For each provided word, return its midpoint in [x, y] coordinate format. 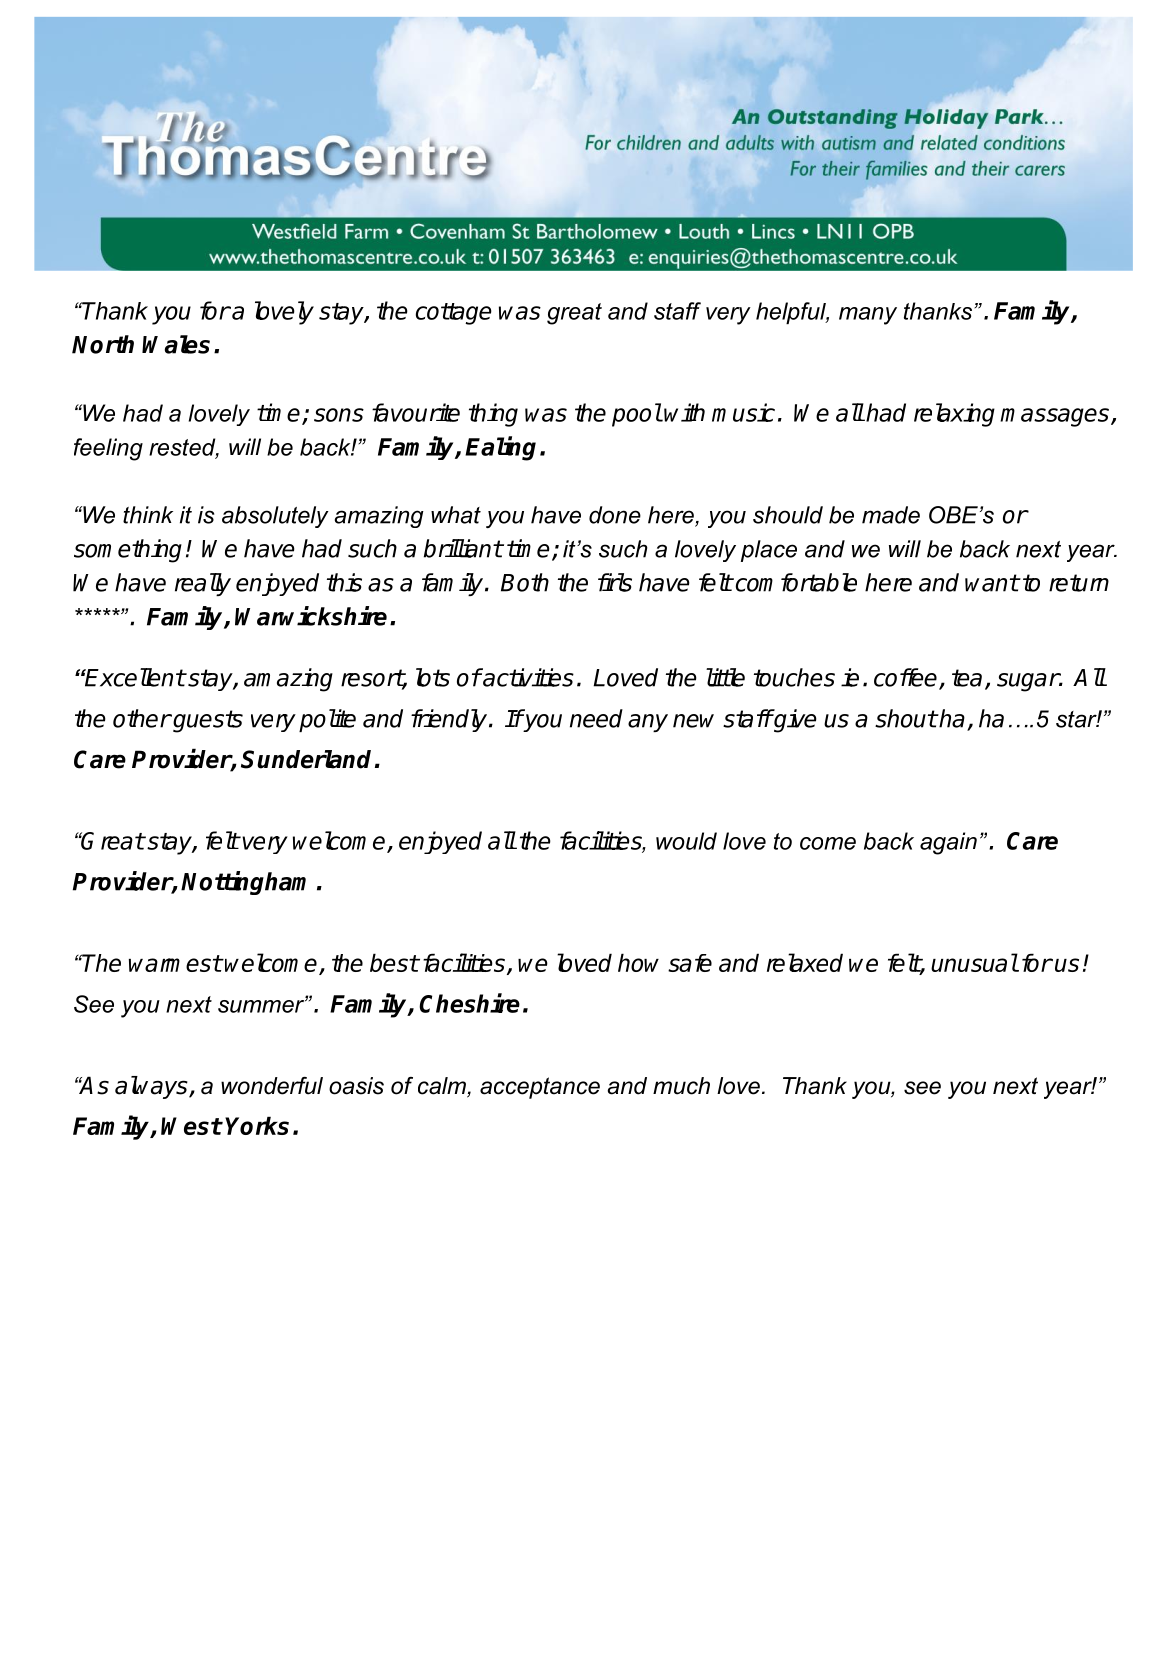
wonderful [272, 1086]
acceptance [540, 1088]
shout [906, 718]
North [103, 344]
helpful [792, 313]
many [868, 316]
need [596, 718]
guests [207, 721]
